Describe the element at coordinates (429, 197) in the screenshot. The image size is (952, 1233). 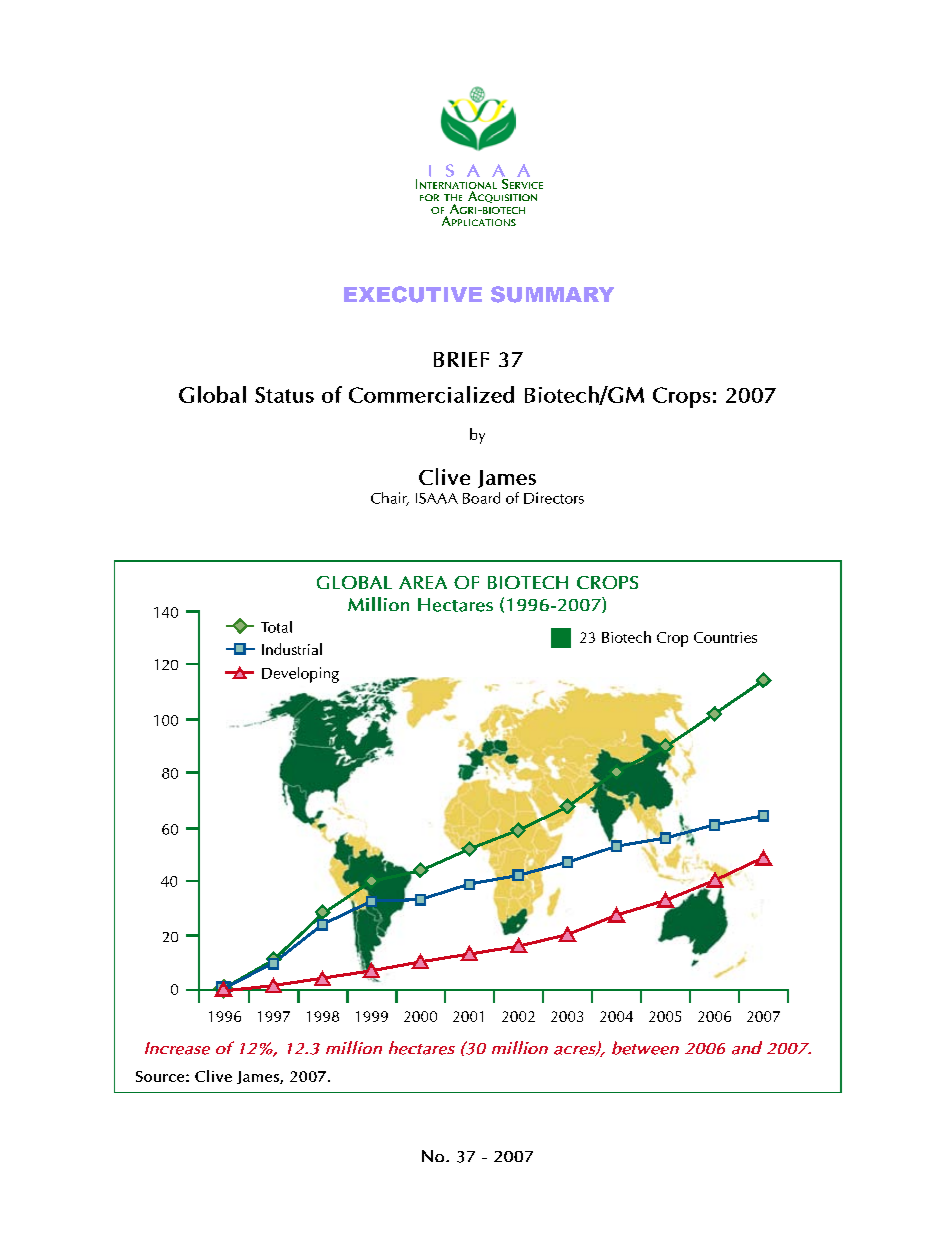
I see `for` at that location.
